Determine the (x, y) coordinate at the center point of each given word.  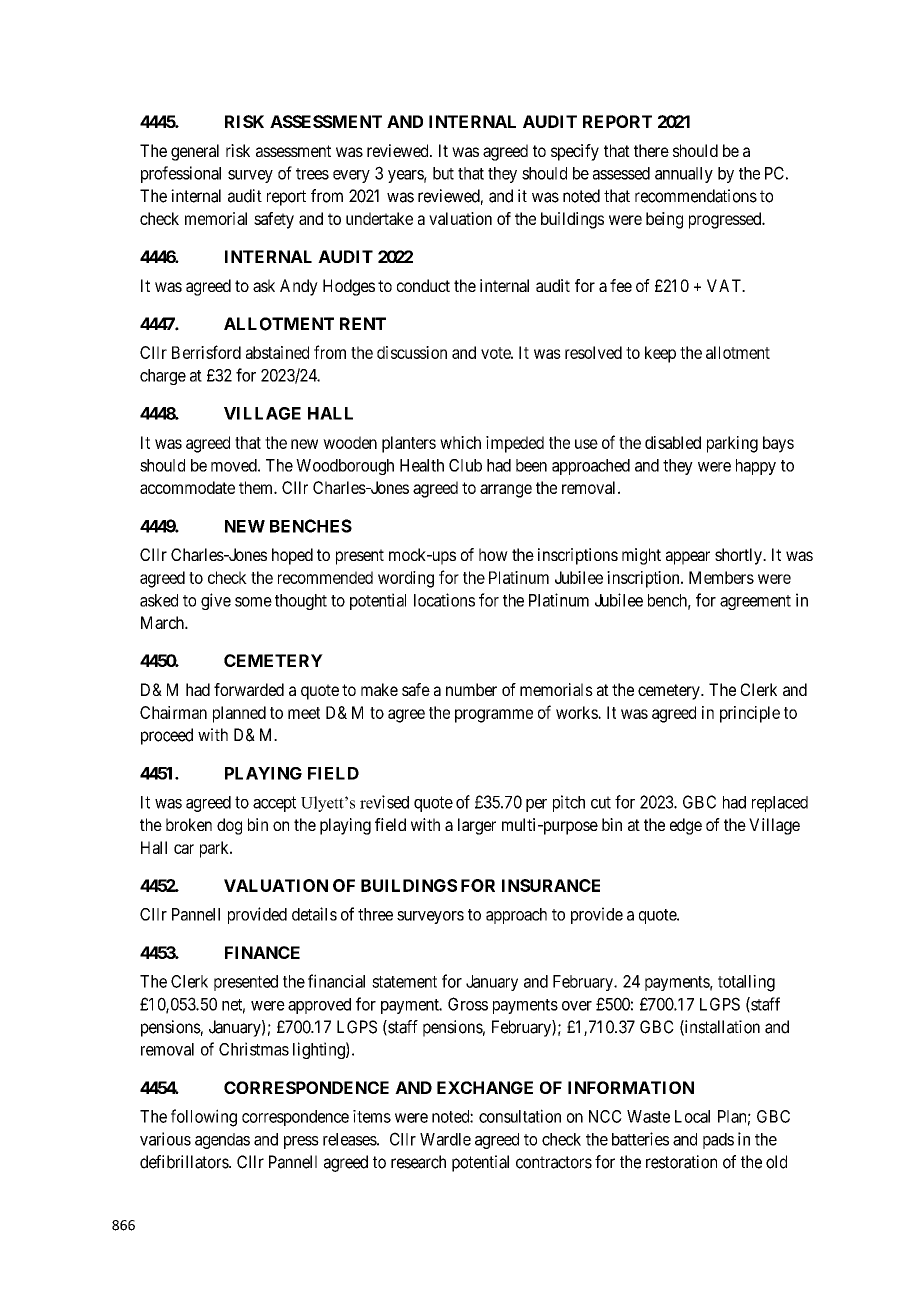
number (471, 689)
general (195, 152)
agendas (222, 1141)
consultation (520, 1116)
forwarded (249, 689)
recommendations (696, 196)
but (443, 173)
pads (718, 1141)
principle (750, 714)
